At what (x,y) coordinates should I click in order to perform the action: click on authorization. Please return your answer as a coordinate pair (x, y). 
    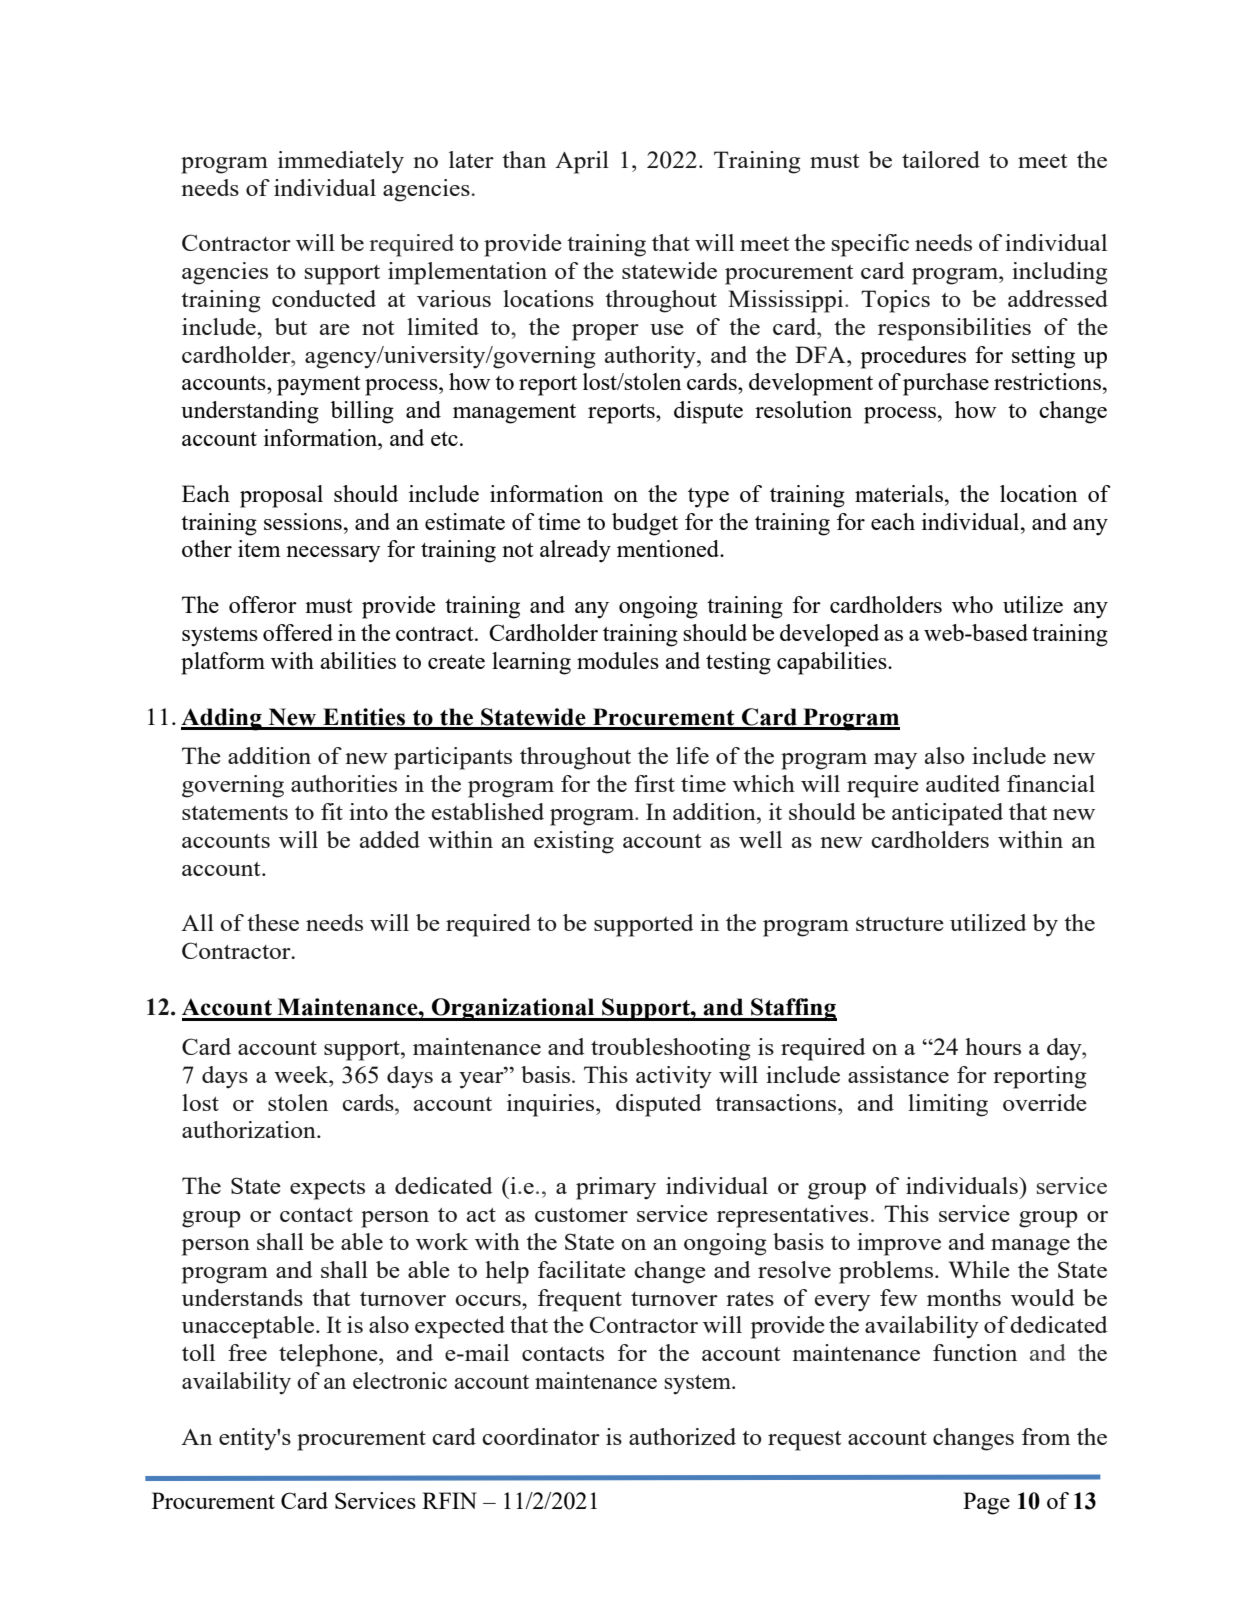
    Looking at the image, I should click on (250, 1129).
